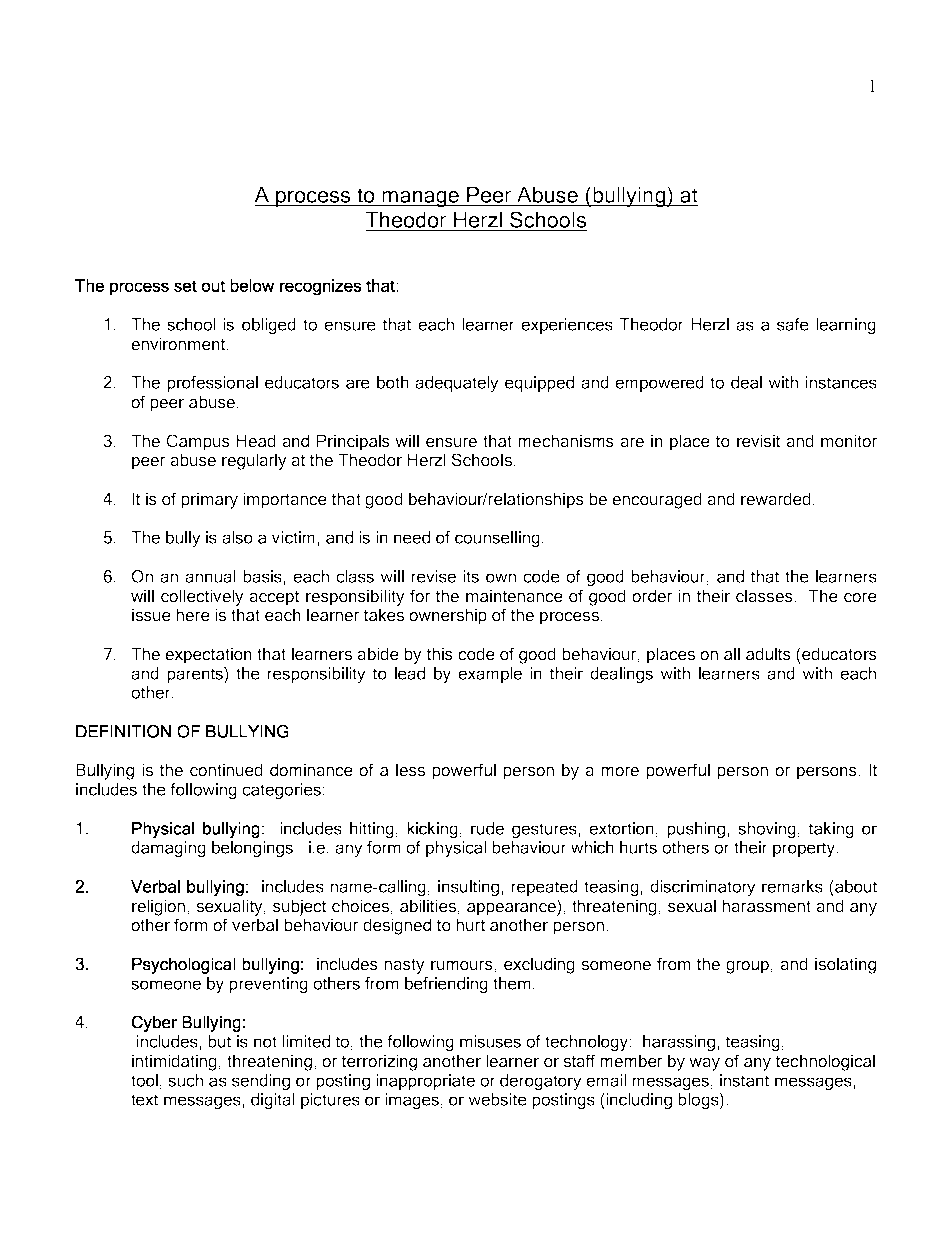 The width and height of the image is (952, 1233). I want to click on rewarded, so click(776, 499).
